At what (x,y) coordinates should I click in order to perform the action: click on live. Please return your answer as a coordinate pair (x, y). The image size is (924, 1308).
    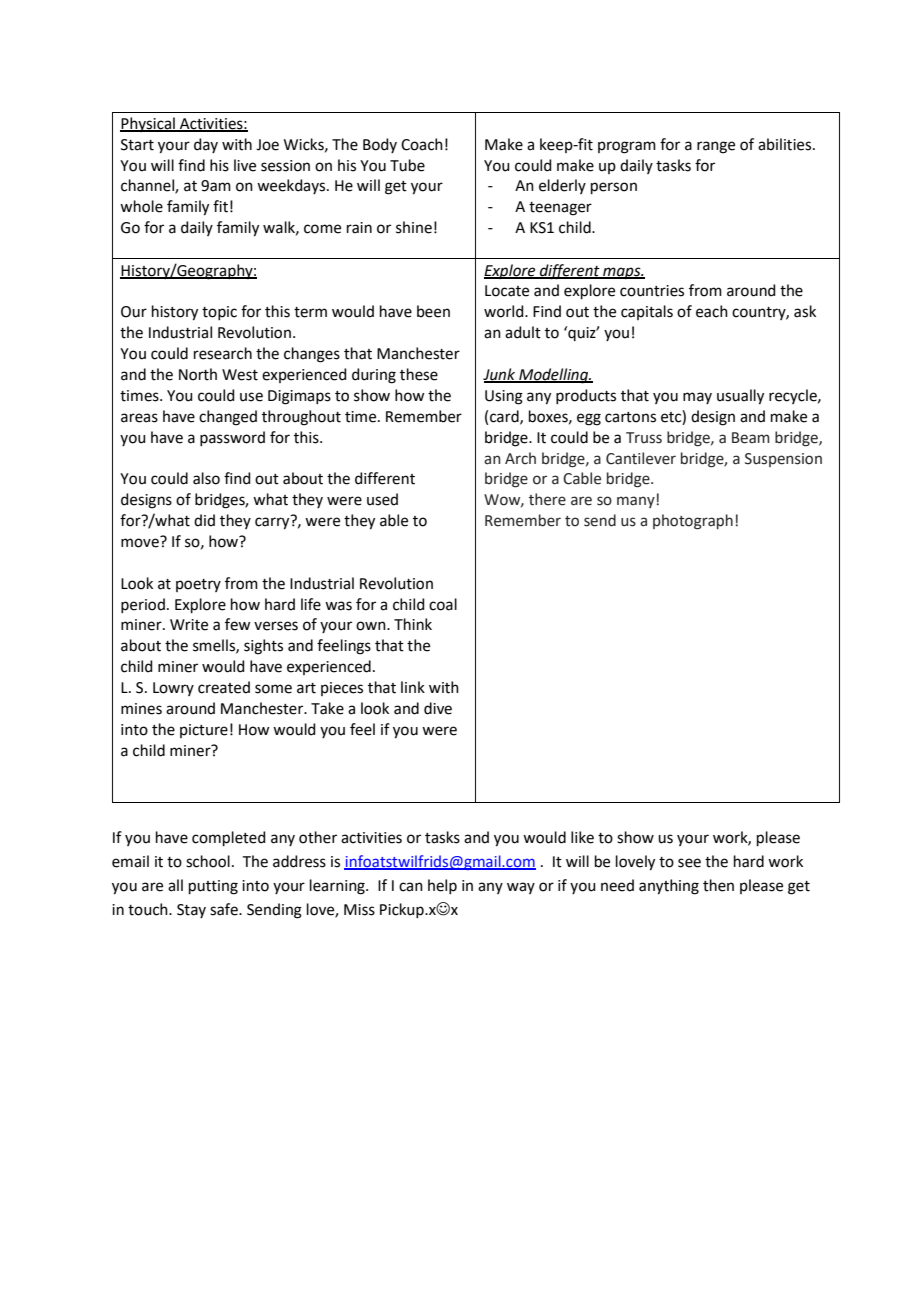
    Looking at the image, I should click on (245, 165).
